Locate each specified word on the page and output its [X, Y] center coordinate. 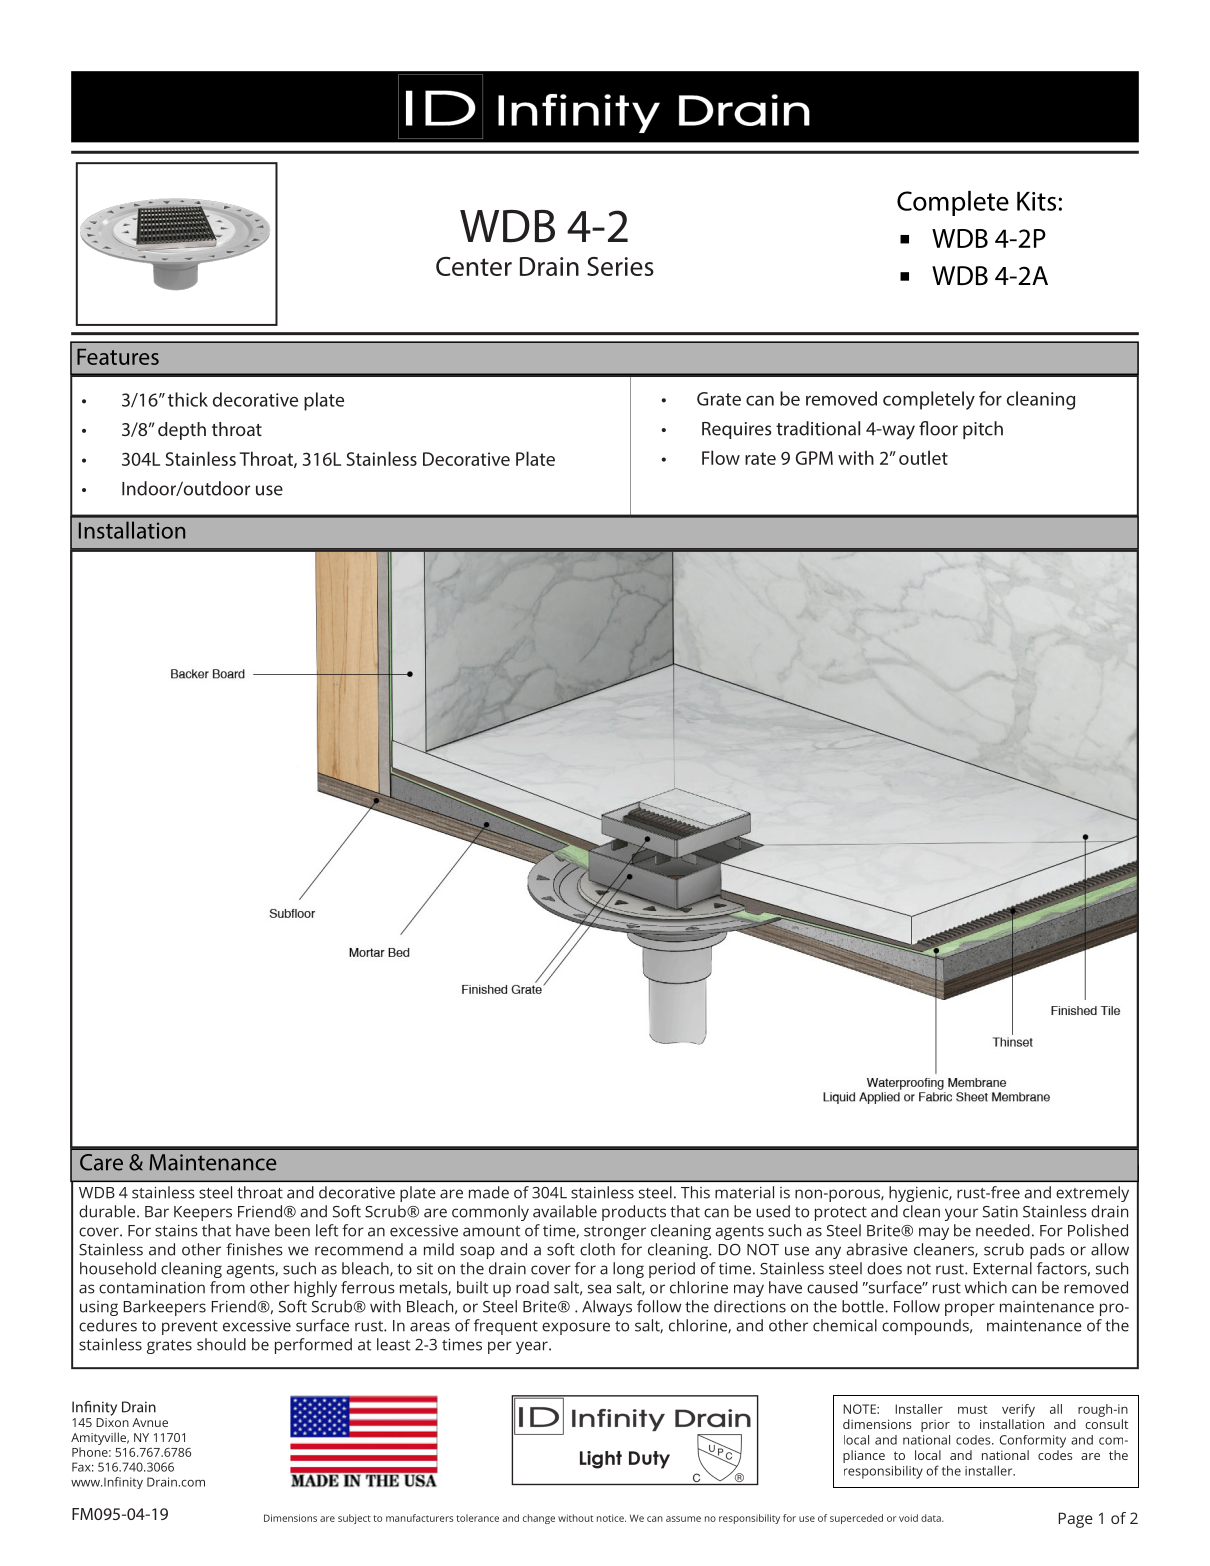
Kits [1038, 201]
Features [118, 357]
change [539, 1519]
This [695, 1192]
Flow [721, 457]
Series [620, 266]
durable [108, 1211]
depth [182, 431]
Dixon [112, 1422]
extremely [1092, 1194]
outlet [923, 457]
